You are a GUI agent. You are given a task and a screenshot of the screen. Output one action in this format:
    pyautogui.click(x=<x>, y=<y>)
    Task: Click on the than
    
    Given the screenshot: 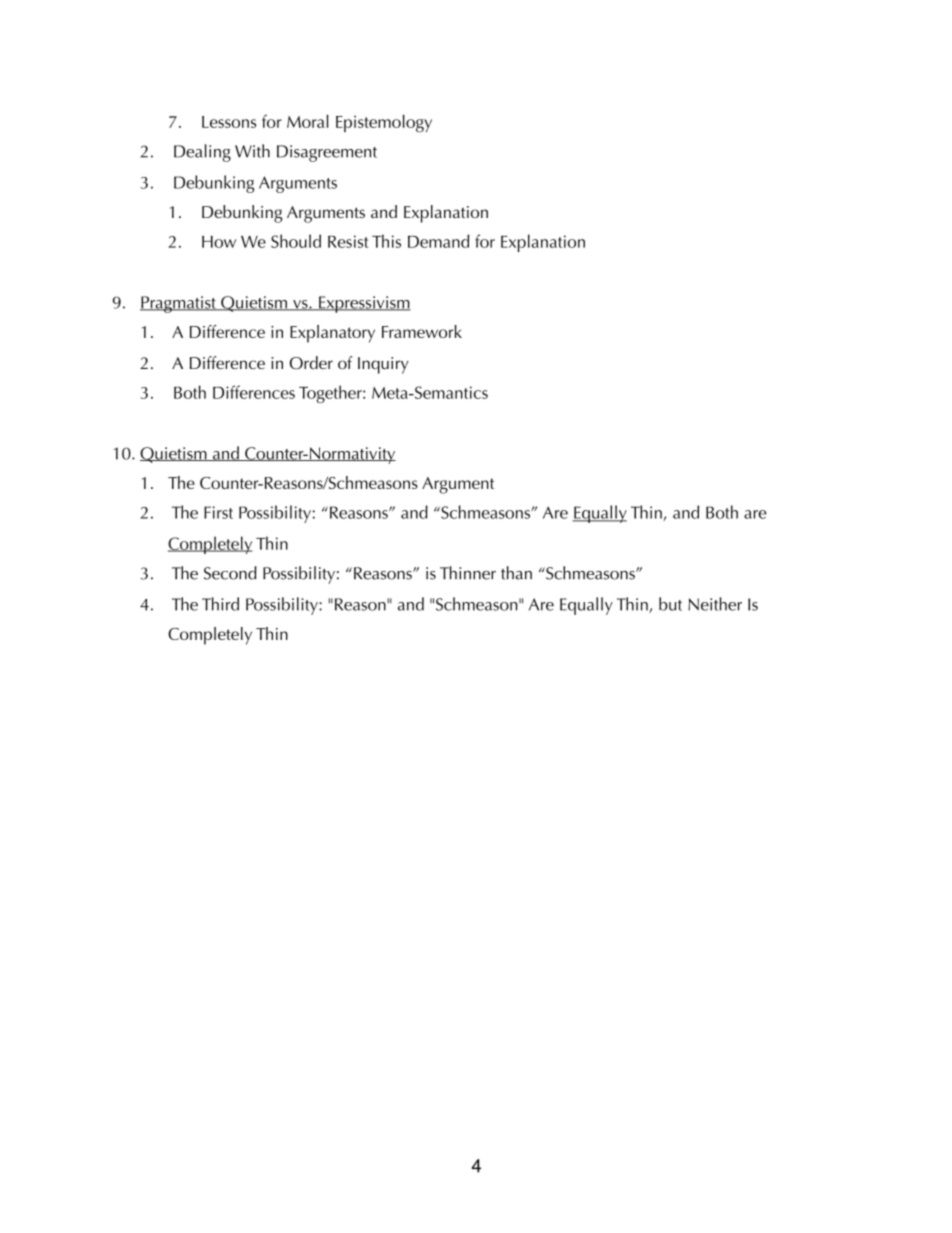 What is the action you would take?
    pyautogui.click(x=516, y=573)
